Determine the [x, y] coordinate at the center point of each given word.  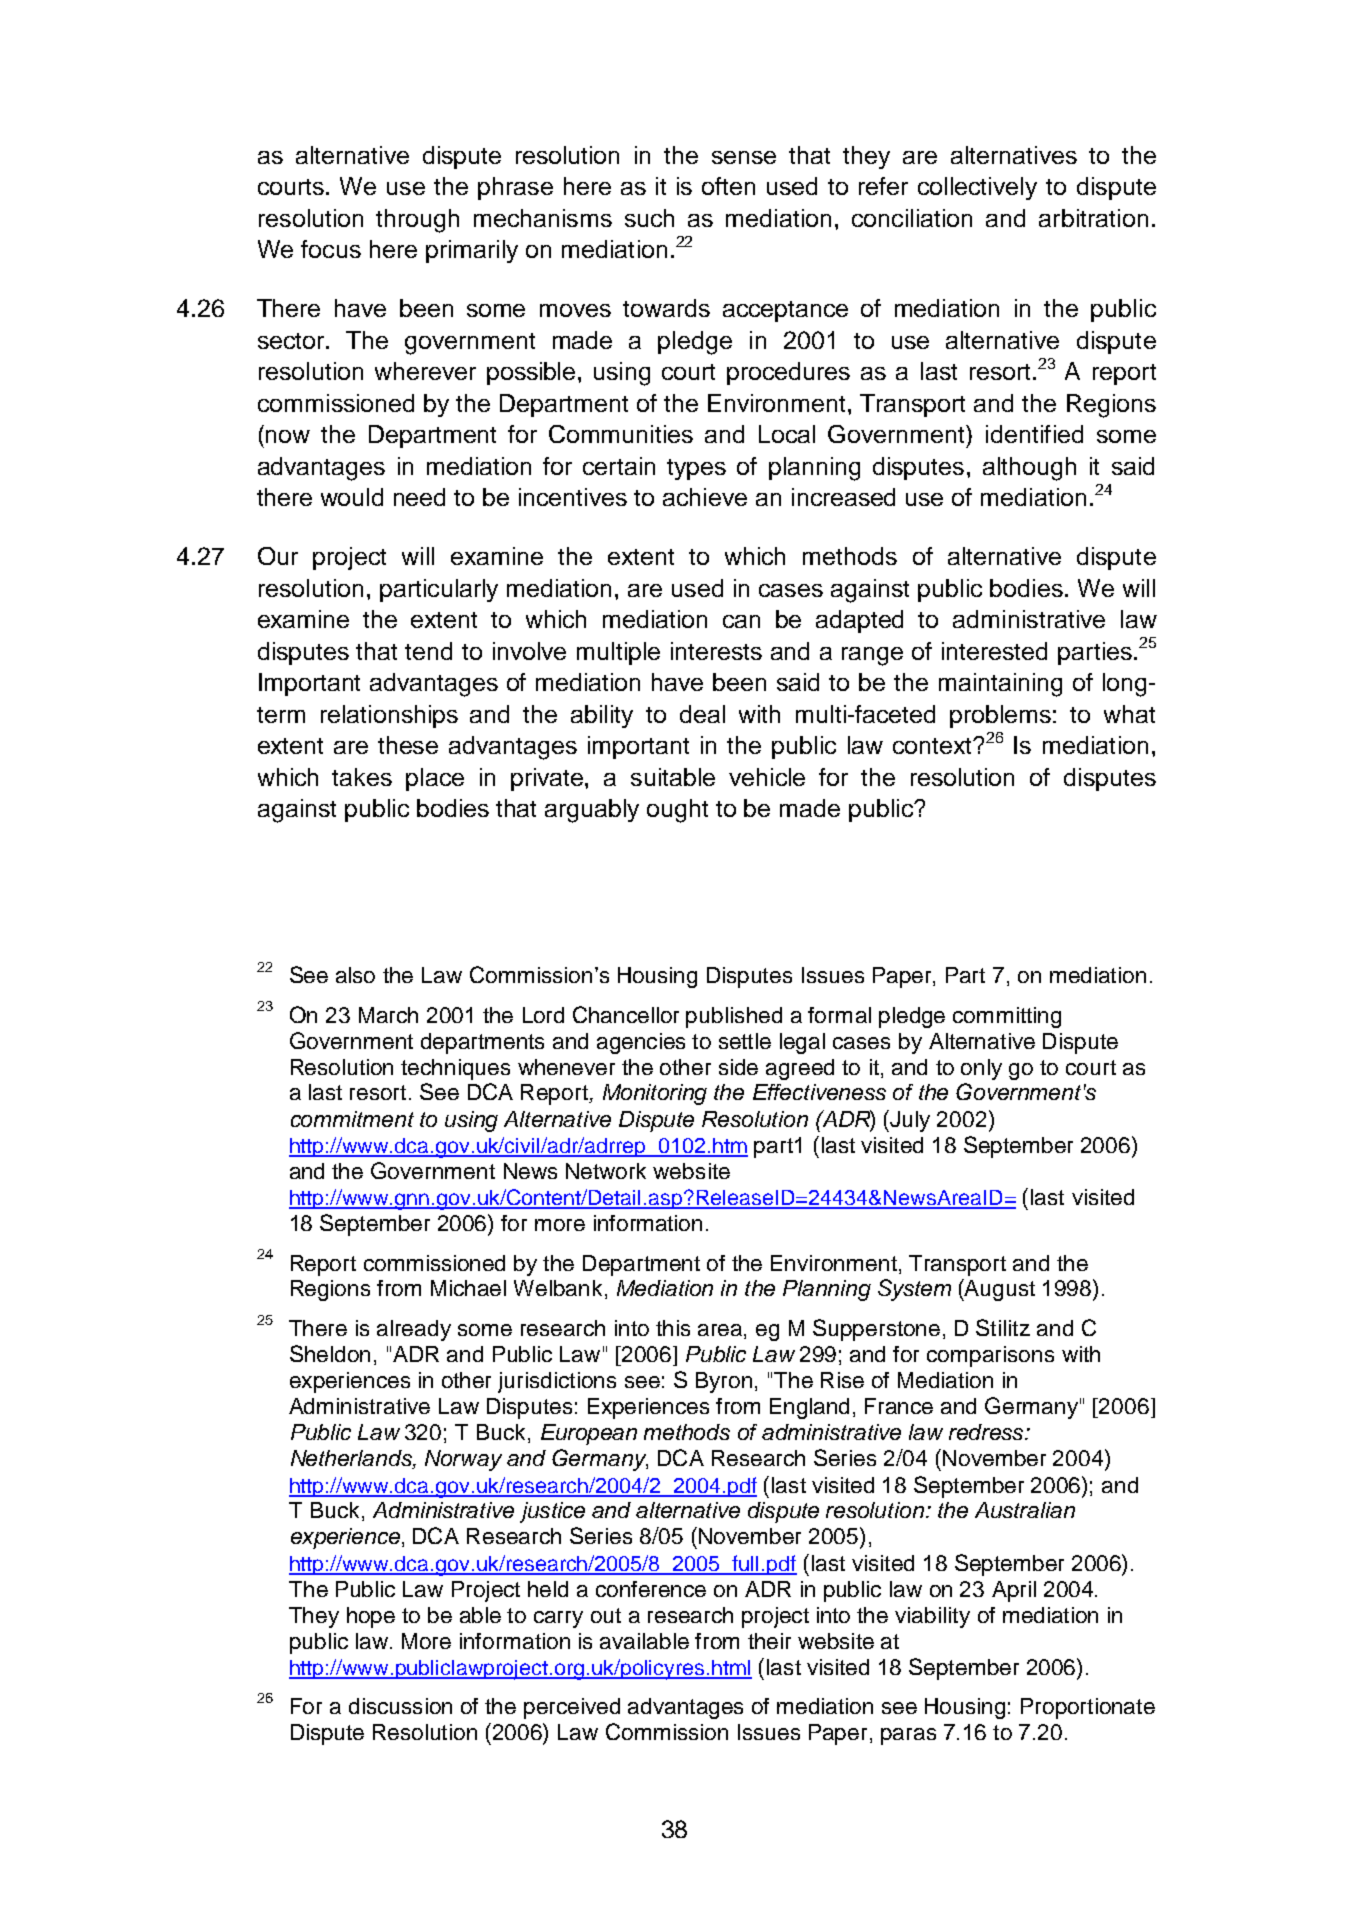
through [417, 221]
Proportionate [1088, 1708]
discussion [400, 1706]
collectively [977, 188]
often [728, 186]
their [769, 1641]
